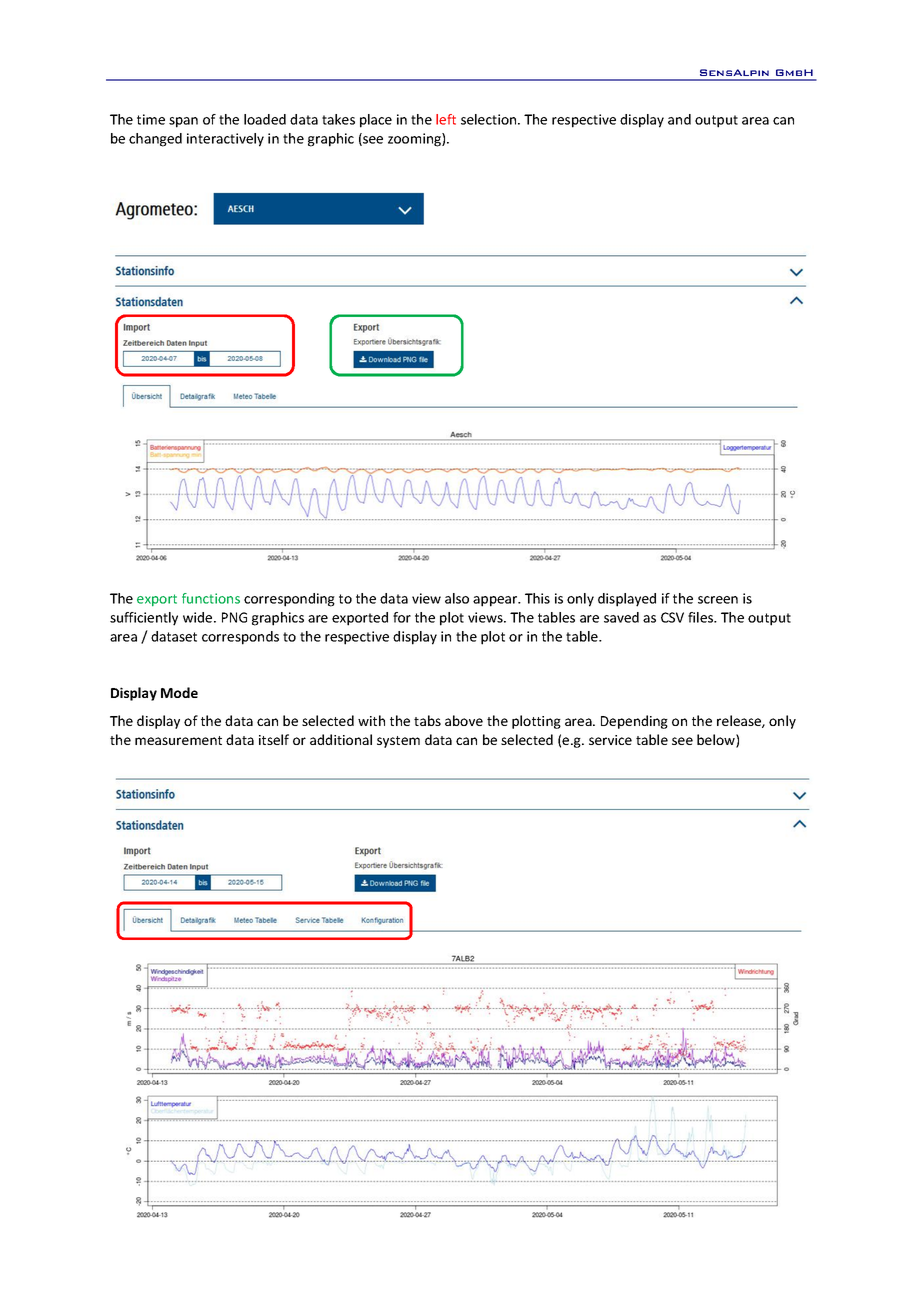 Image resolution: width=924 pixels, height=1308 pixels. Describe the element at coordinates (225, 140) in the screenshot. I see `interactively` at that location.
